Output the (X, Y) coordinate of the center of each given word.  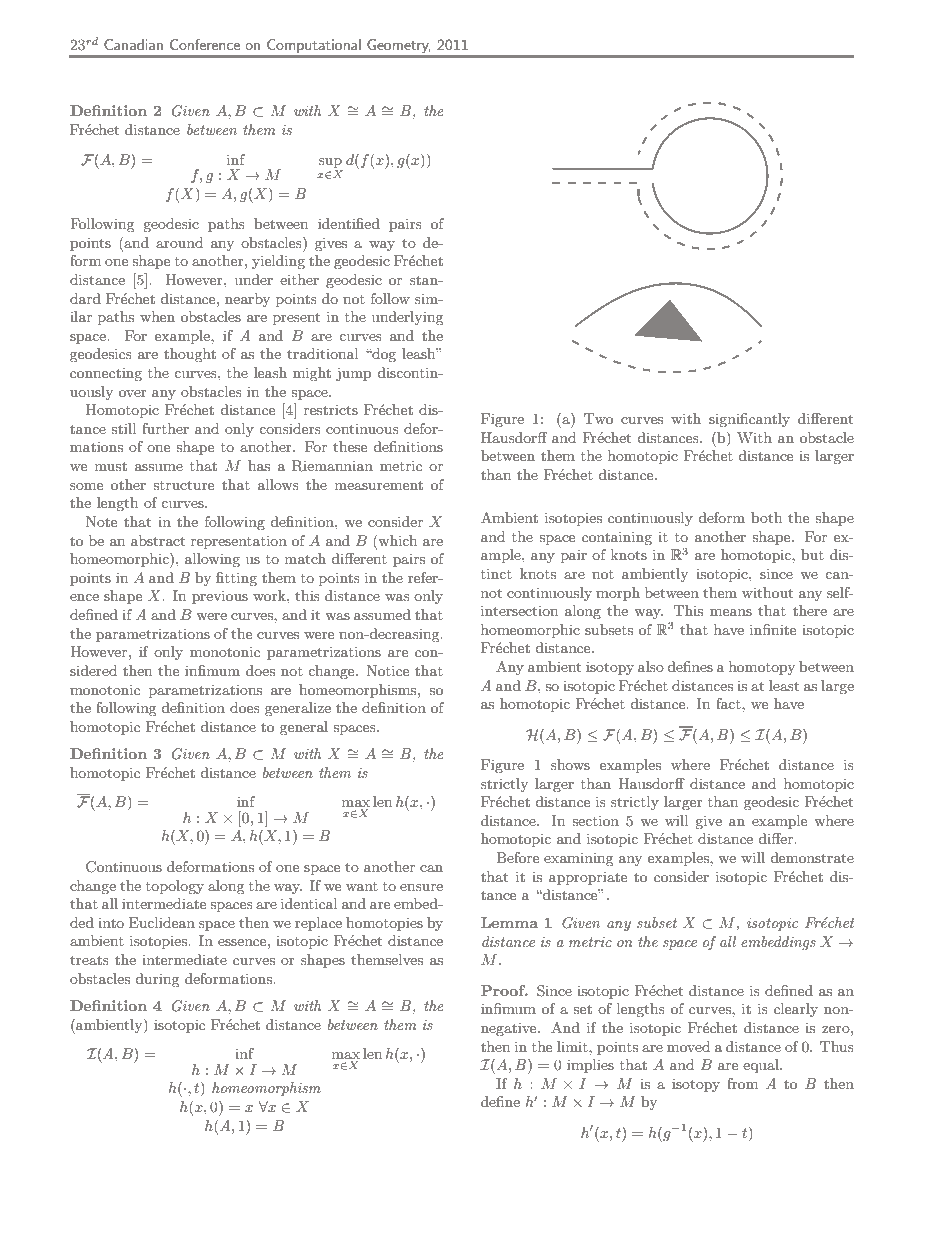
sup (330, 163)
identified (349, 223)
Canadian (133, 44)
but (812, 554)
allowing (212, 560)
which (396, 540)
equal (762, 1066)
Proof (504, 990)
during (157, 980)
